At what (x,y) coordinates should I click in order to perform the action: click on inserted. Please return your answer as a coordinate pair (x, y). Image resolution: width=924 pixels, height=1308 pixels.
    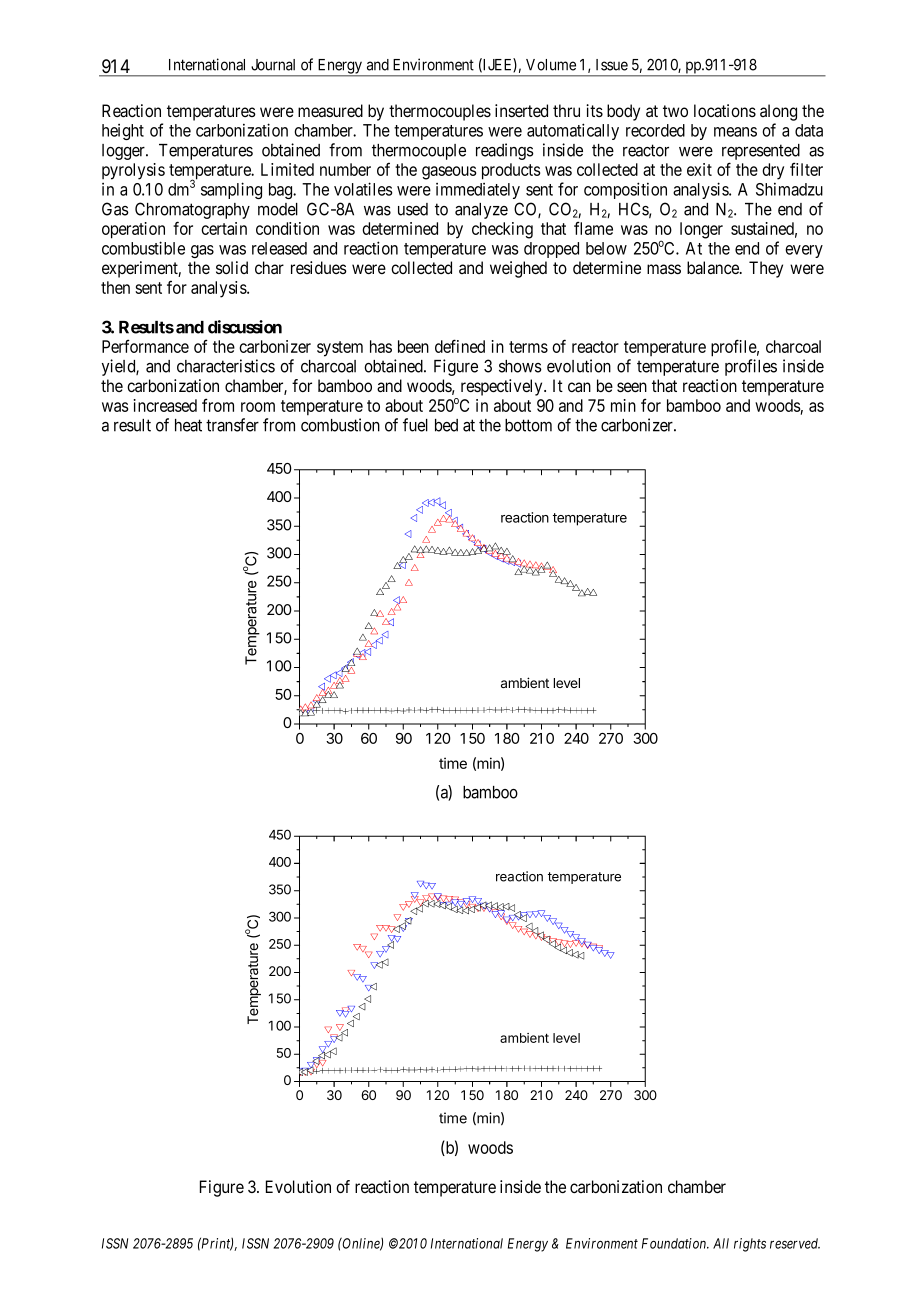
    Looking at the image, I should click on (521, 110).
